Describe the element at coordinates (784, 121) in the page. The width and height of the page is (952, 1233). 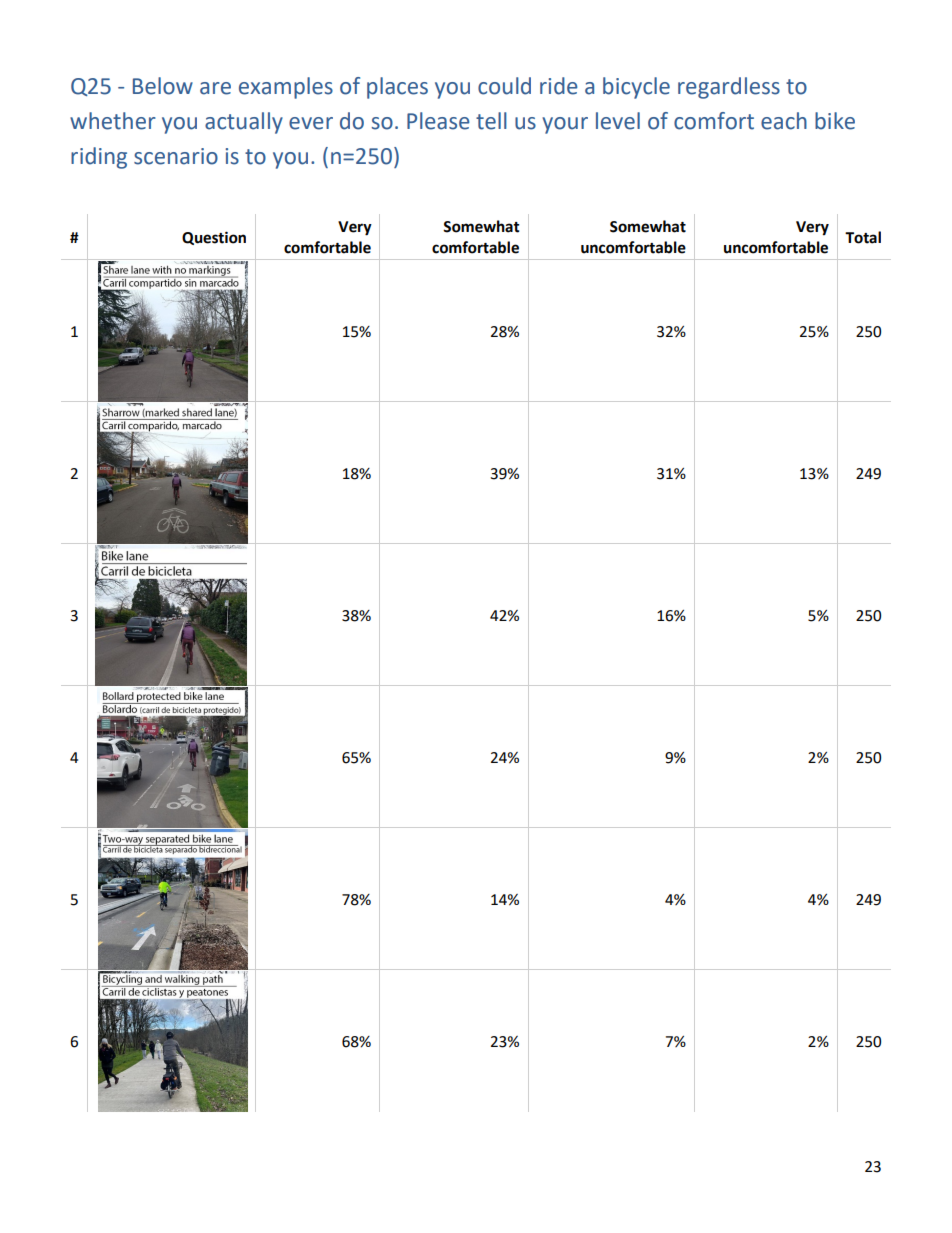
I see `each` at that location.
